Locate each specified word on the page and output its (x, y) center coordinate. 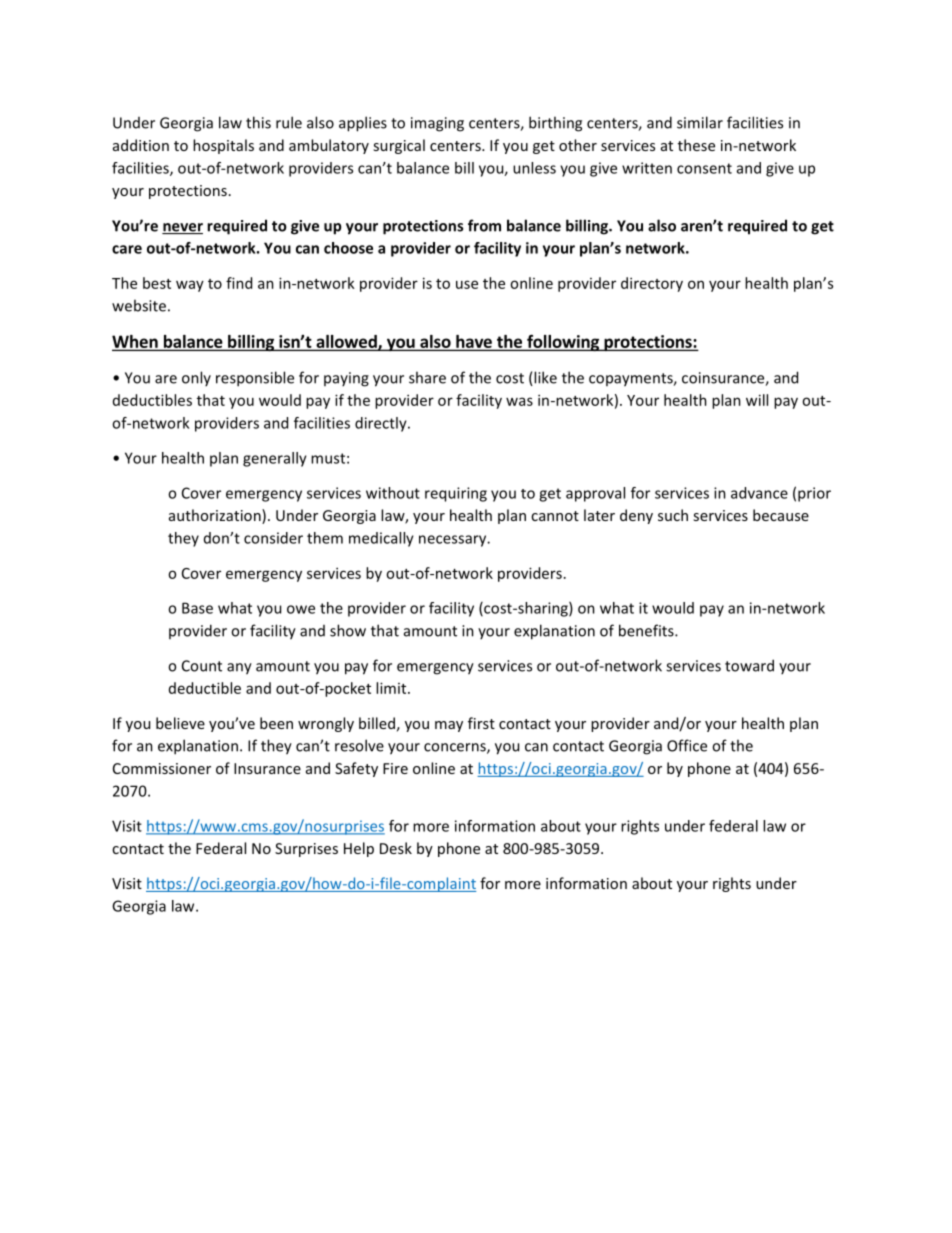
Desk (396, 848)
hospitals (223, 146)
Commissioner (162, 768)
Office (687, 745)
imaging (437, 124)
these (696, 145)
